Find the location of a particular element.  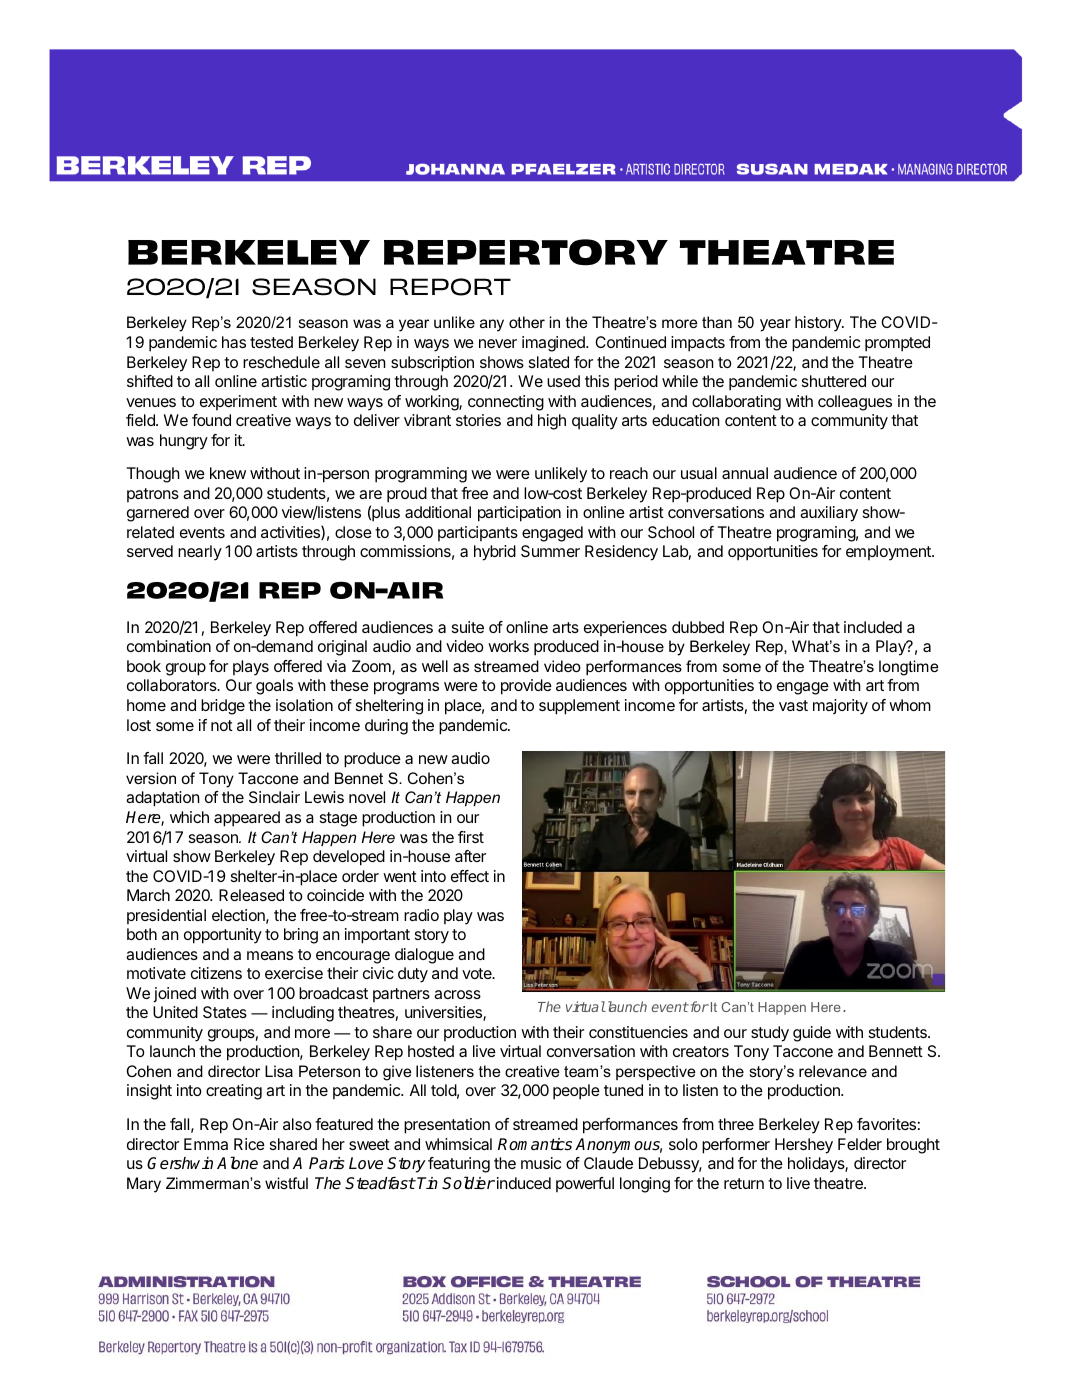

not is located at coordinates (222, 725).
